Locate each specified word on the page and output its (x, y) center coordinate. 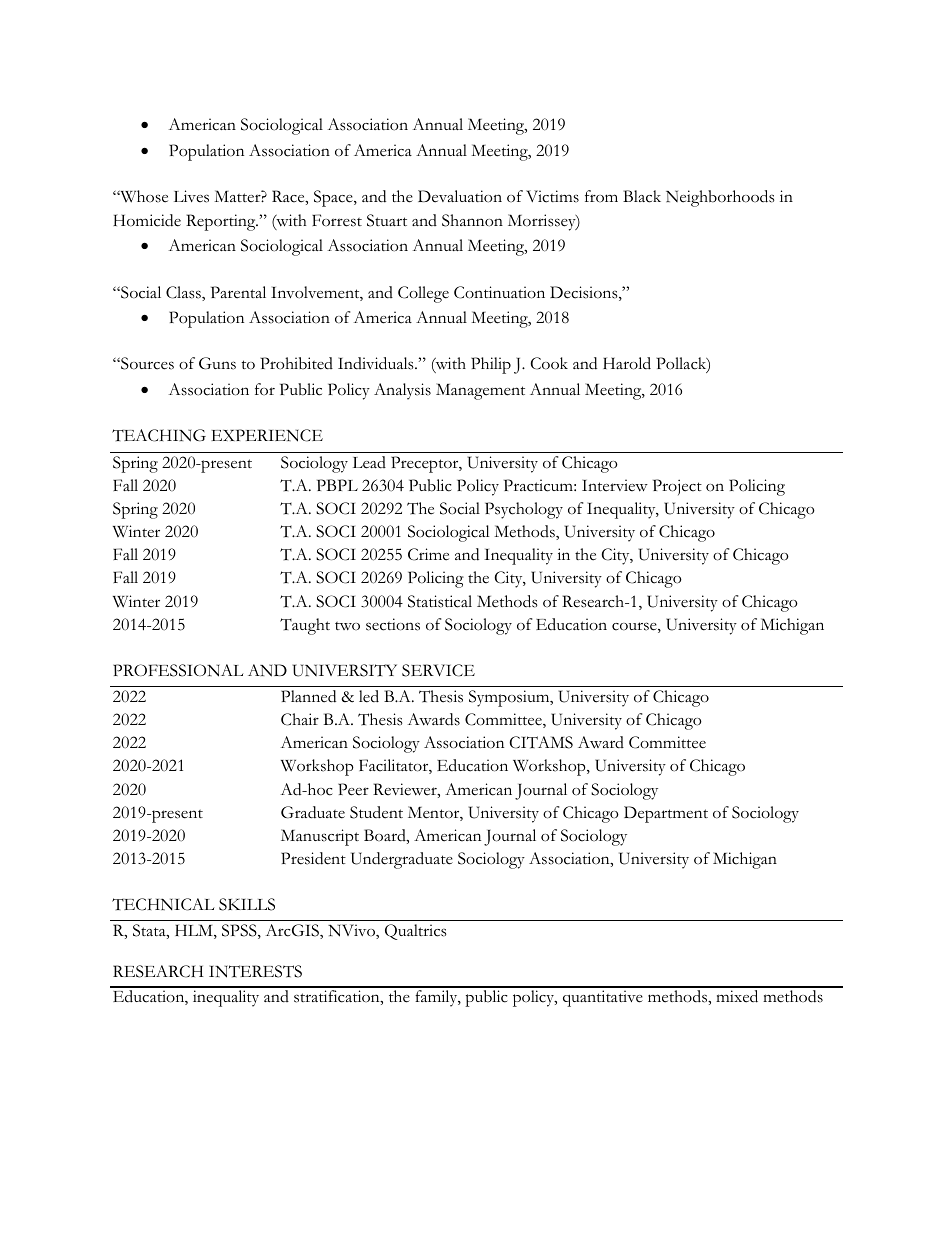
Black (642, 196)
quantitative (603, 998)
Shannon (472, 220)
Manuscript (320, 837)
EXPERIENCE (267, 435)
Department (666, 814)
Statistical (440, 601)
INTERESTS (255, 971)
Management (480, 391)
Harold (627, 363)
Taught (305, 626)
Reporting (222, 222)
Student (376, 812)
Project (677, 487)
